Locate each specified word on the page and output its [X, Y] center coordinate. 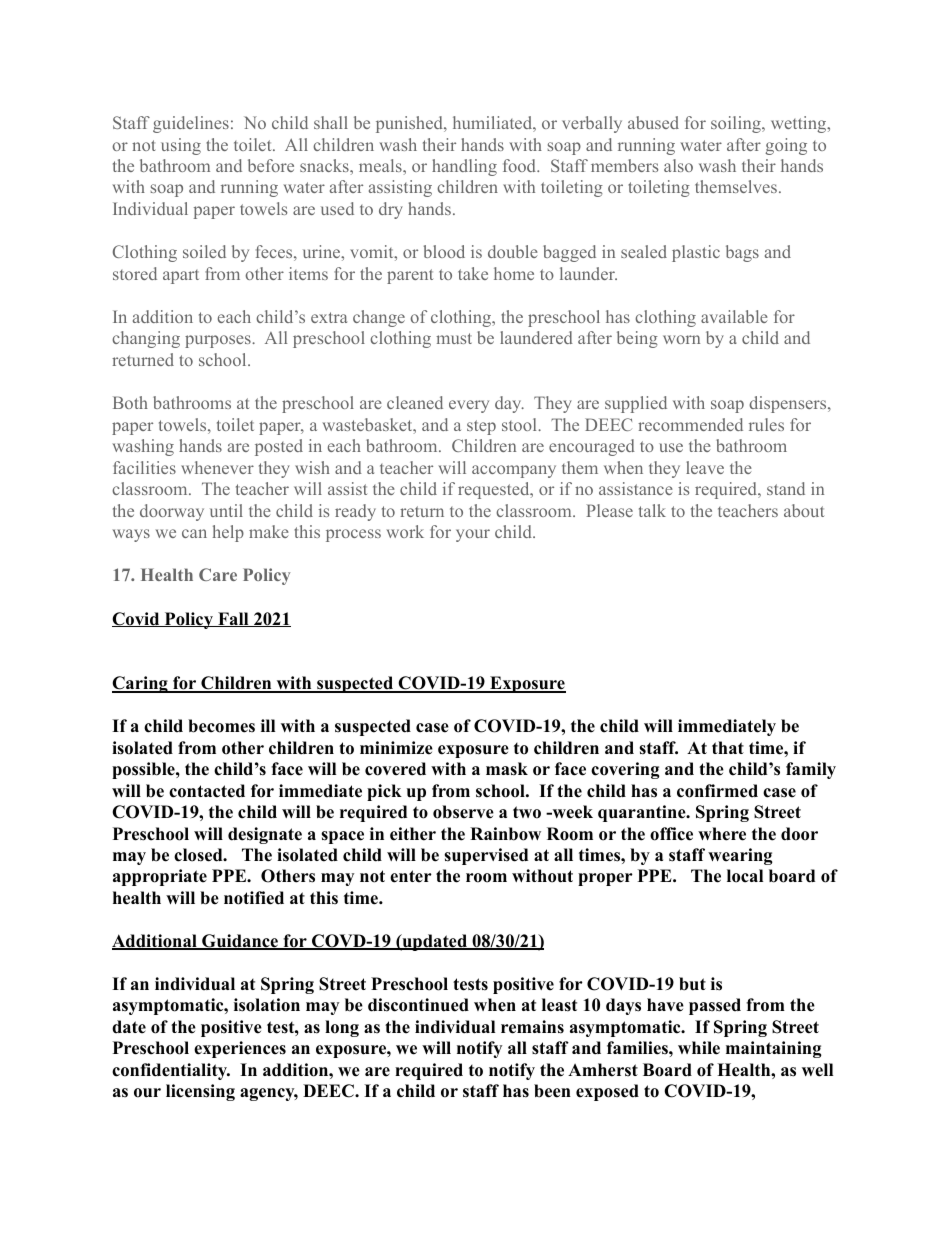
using [181, 146]
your [473, 535]
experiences [240, 1049]
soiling [737, 124]
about [804, 510]
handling [464, 167]
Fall [233, 619]
